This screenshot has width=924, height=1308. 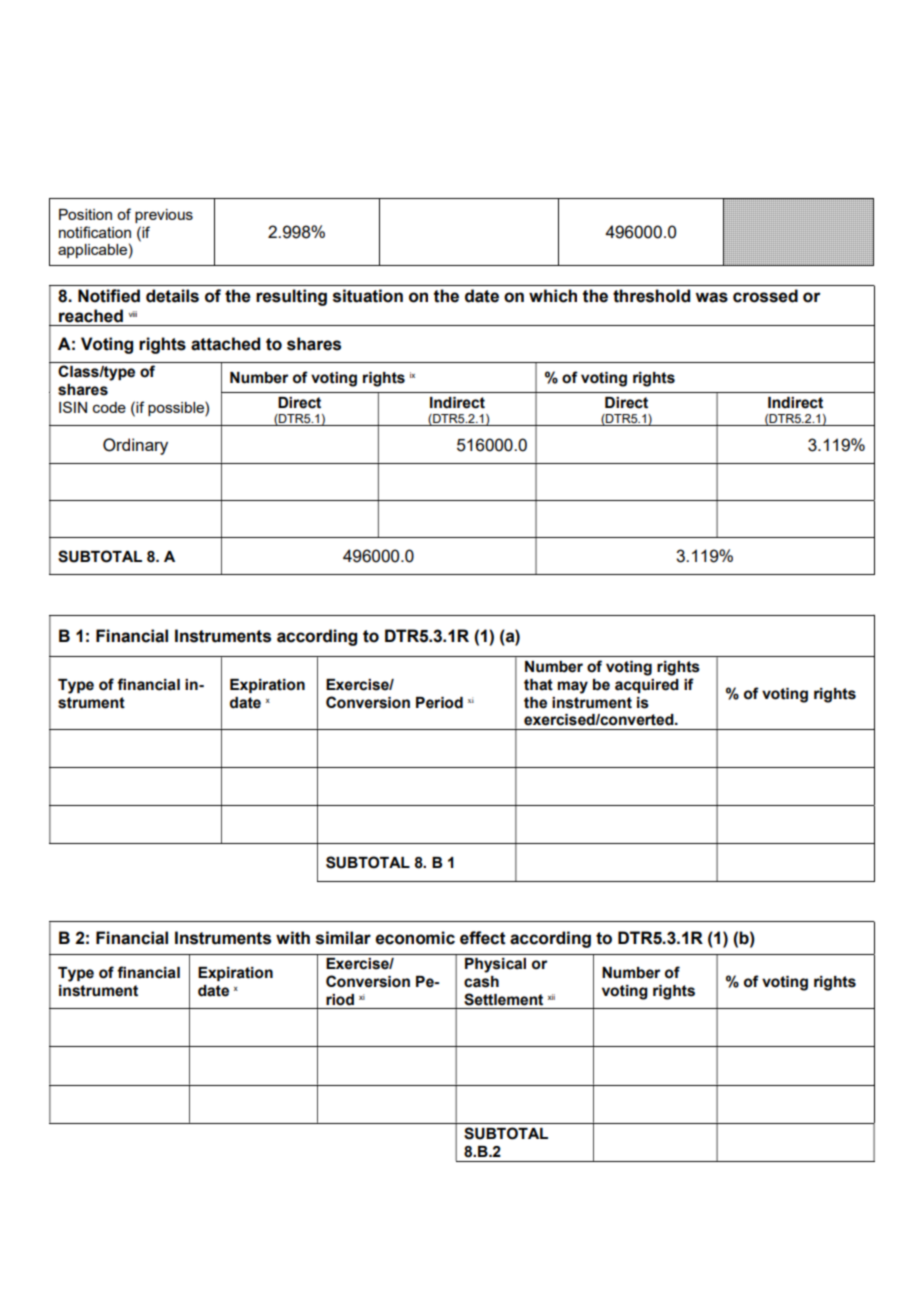 What do you see at coordinates (368, 296) in the screenshot?
I see `situation` at bounding box center [368, 296].
